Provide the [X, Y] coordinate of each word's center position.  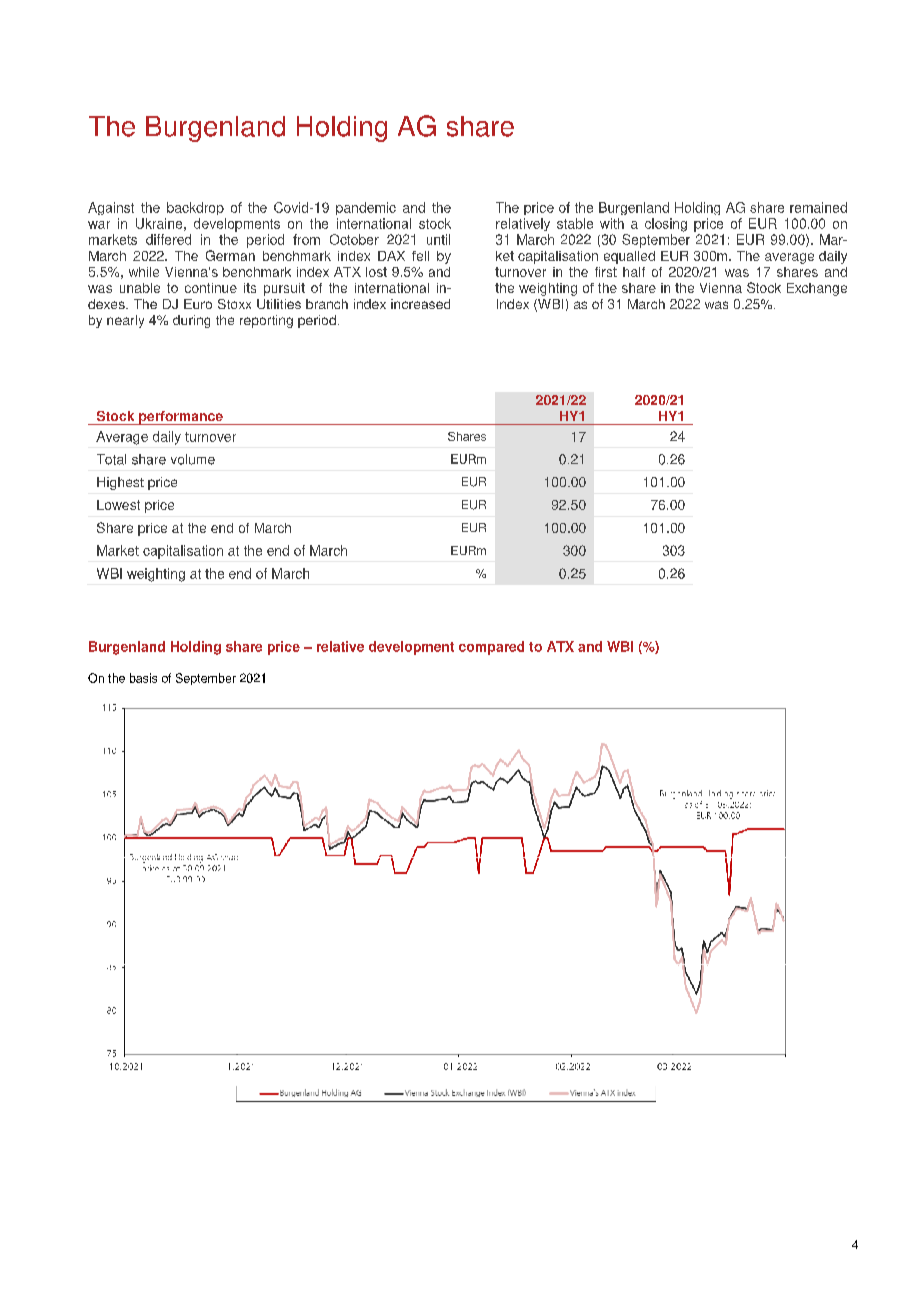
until [438, 239]
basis [143, 678]
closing [666, 225]
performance [181, 418]
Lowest [118, 505]
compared [491, 648]
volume [193, 459]
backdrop [195, 208]
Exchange [817, 289]
